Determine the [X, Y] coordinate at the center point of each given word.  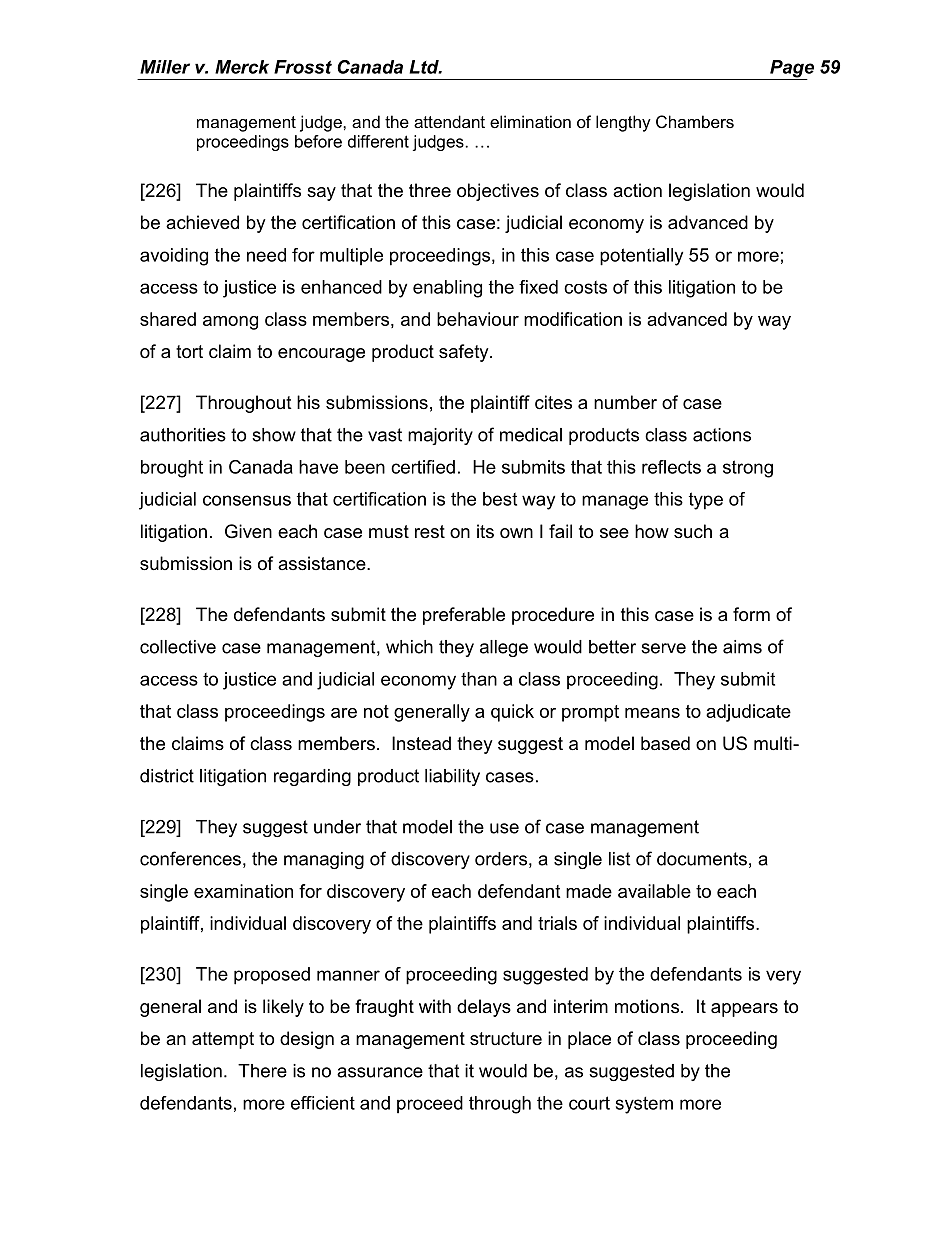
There [262, 1071]
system [644, 1105]
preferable [464, 616]
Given [248, 531]
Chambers [695, 121]
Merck [242, 67]
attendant [449, 121]
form [751, 614]
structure [506, 1039]
